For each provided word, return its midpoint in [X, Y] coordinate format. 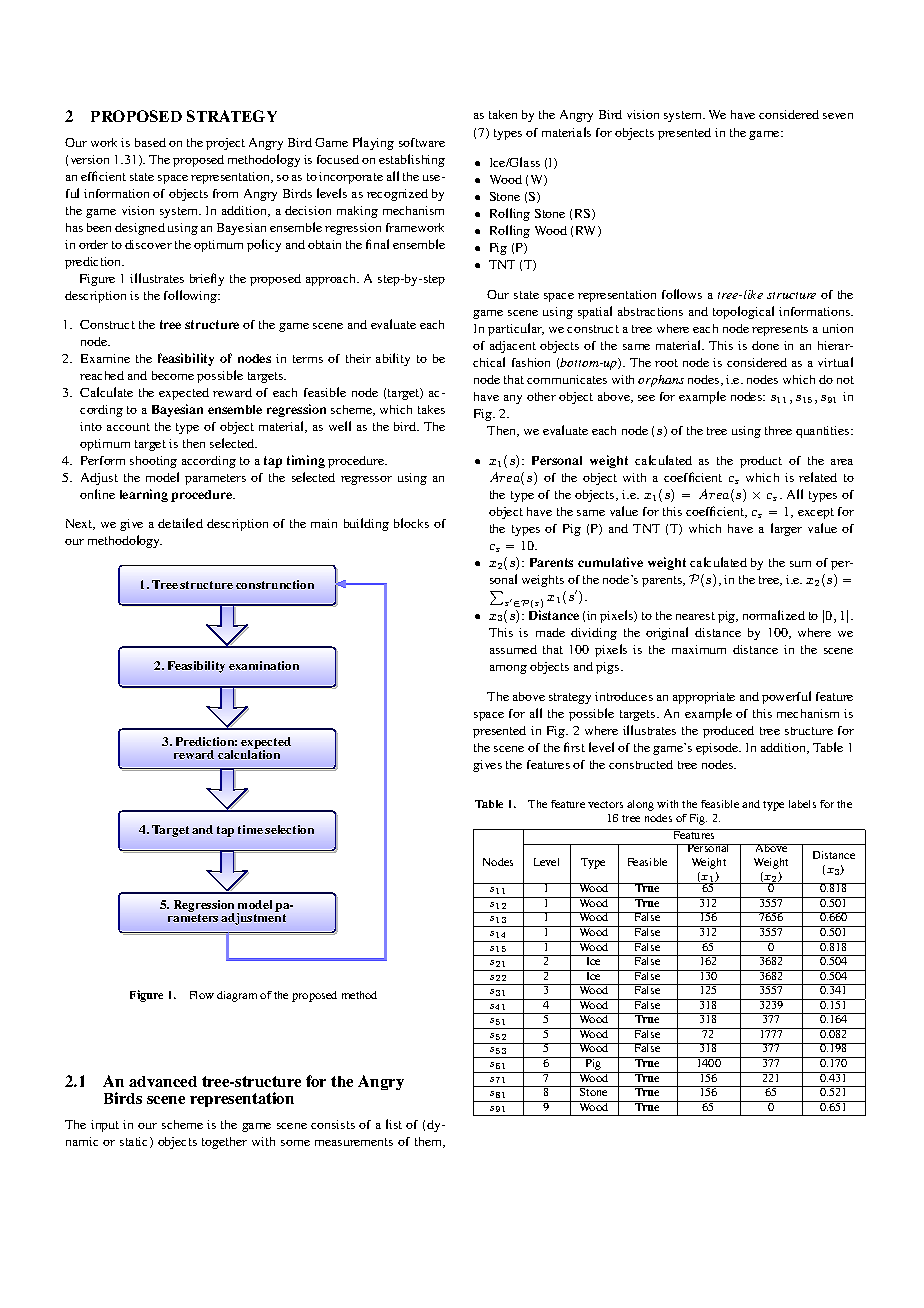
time [250, 829]
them [430, 1142]
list [394, 1124]
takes [431, 409]
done [765, 345]
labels [802, 804]
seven [838, 116]
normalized [774, 615]
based [150, 142]
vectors [605, 804]
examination [264, 665]
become [173, 375]
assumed [513, 649]
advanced [163, 1081]
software [422, 142]
